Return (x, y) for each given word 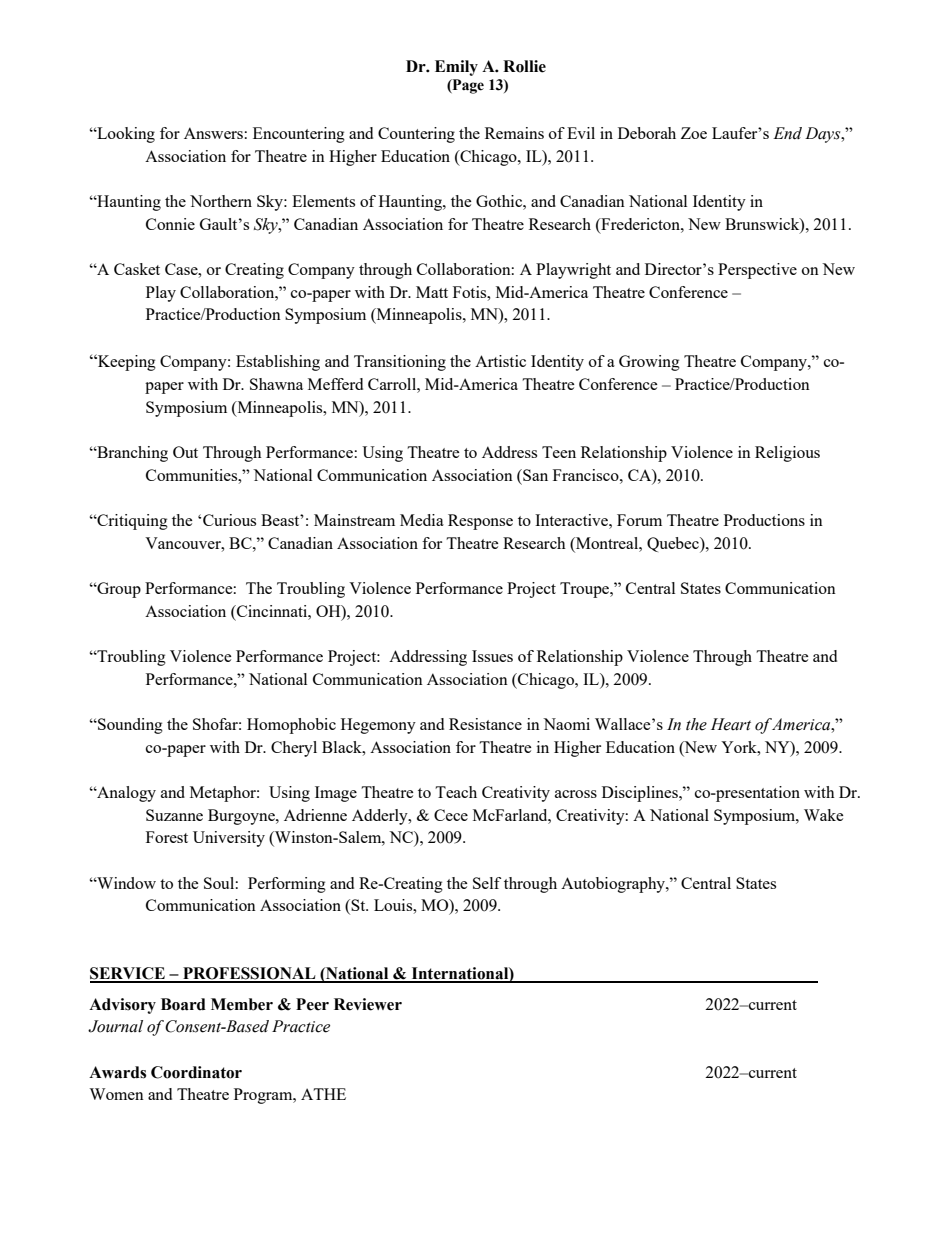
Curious (229, 520)
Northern (221, 201)
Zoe (694, 133)
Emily (456, 68)
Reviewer (368, 1004)
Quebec (674, 545)
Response (480, 522)
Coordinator (196, 1072)
